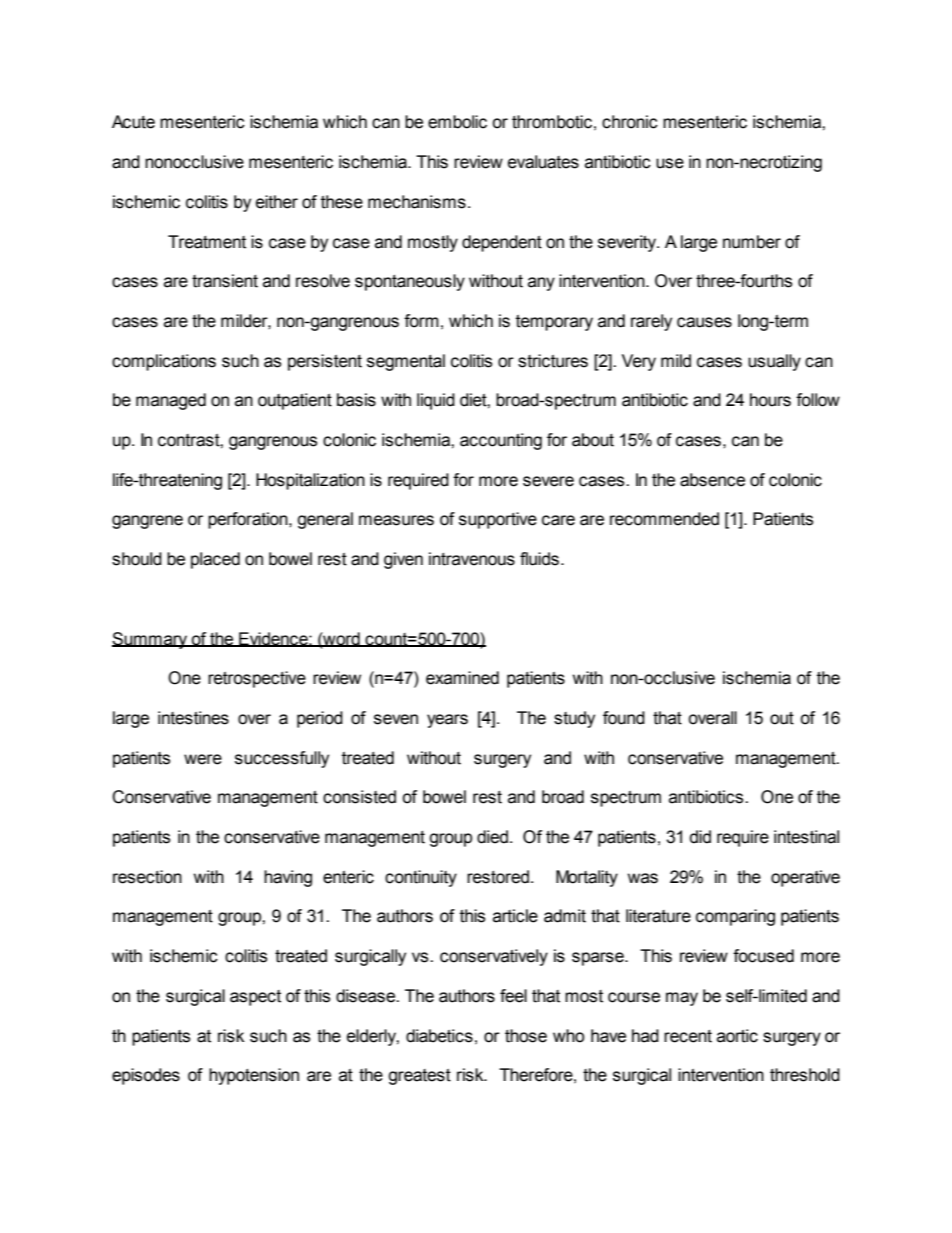 This document has width=952, height=1233. I want to click on managed, so click(171, 401).
